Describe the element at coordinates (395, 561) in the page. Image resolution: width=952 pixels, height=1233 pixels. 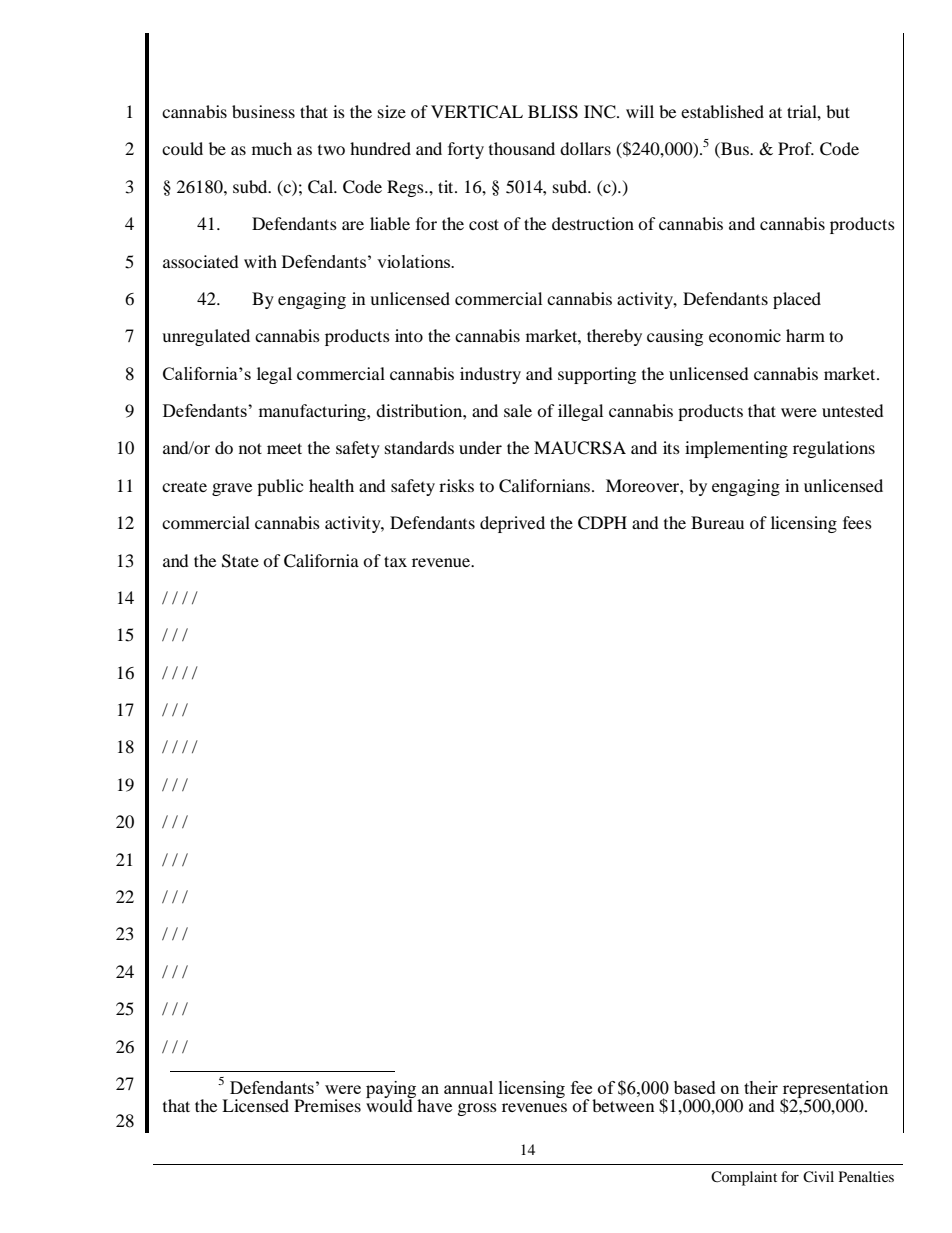
I see `tax` at that location.
